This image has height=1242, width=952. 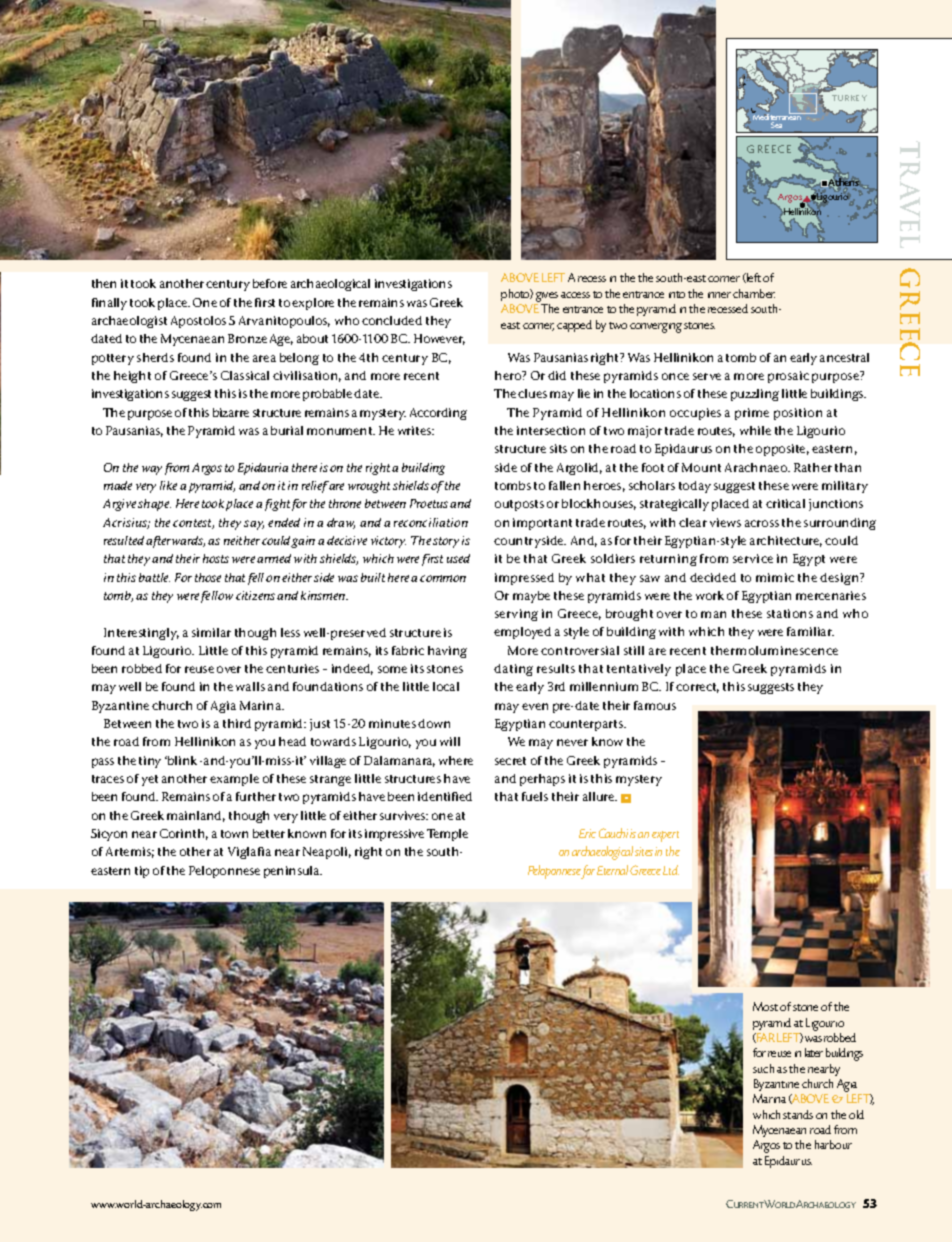 I want to click on peninsula, so click(x=293, y=872).
